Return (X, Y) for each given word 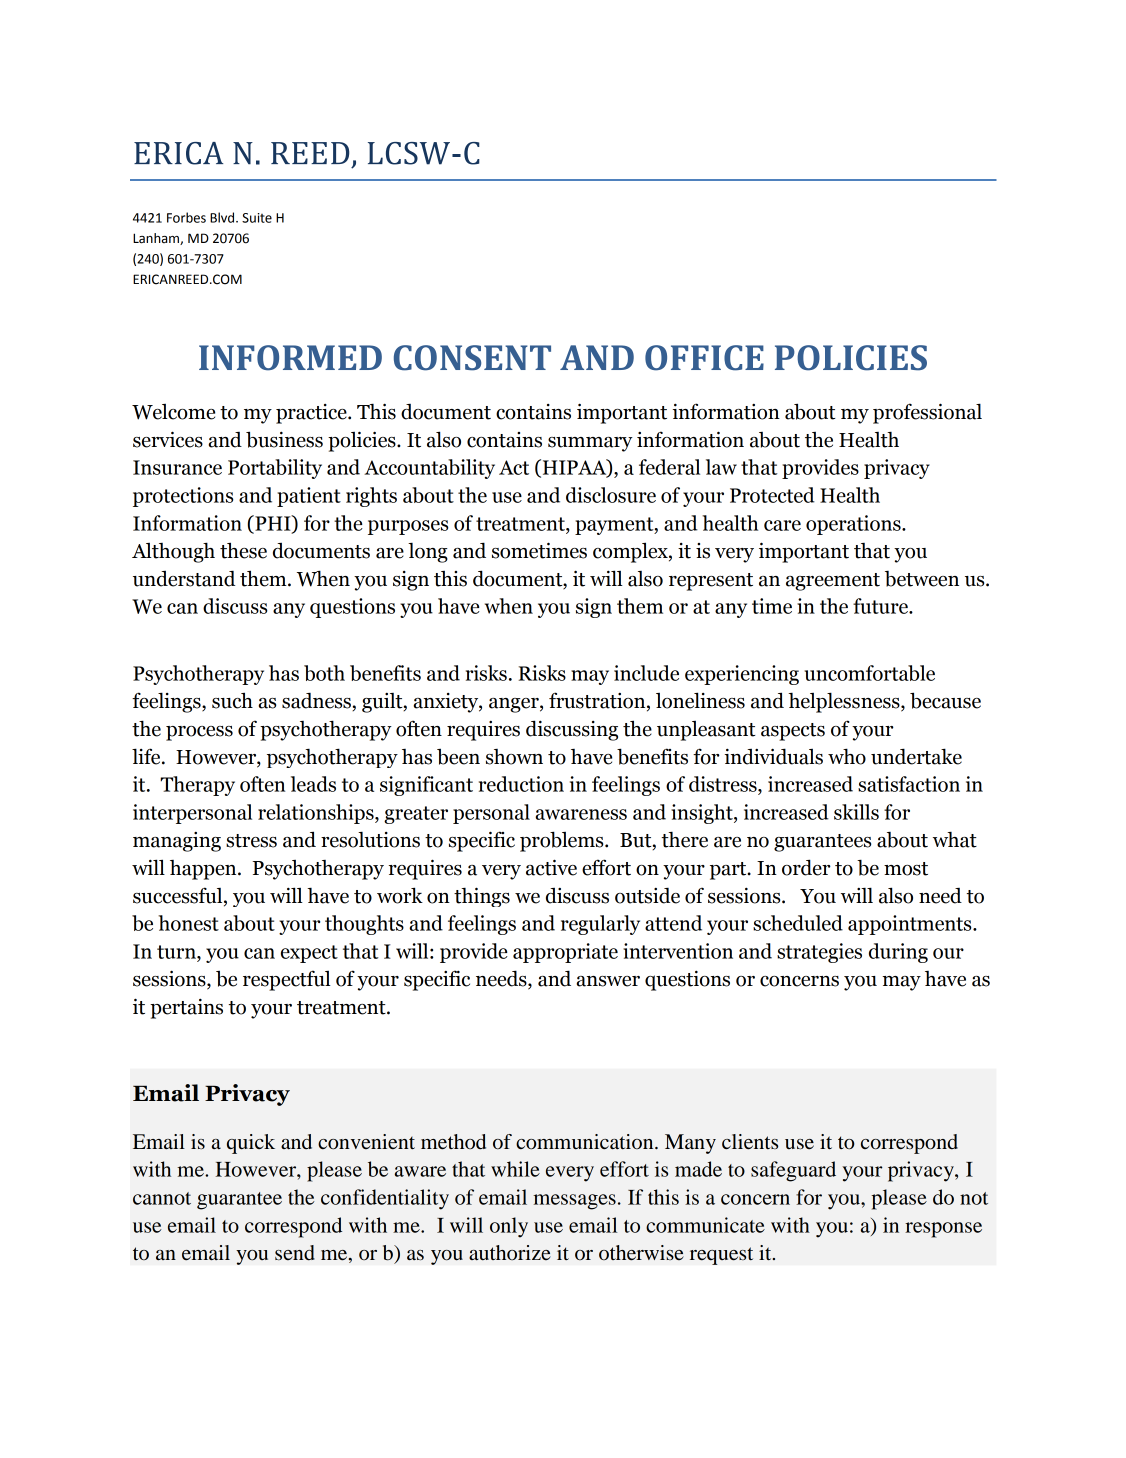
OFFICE (704, 358)
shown (514, 757)
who (847, 756)
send (295, 1253)
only (509, 1227)
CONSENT (472, 358)
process (199, 733)
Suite (257, 218)
